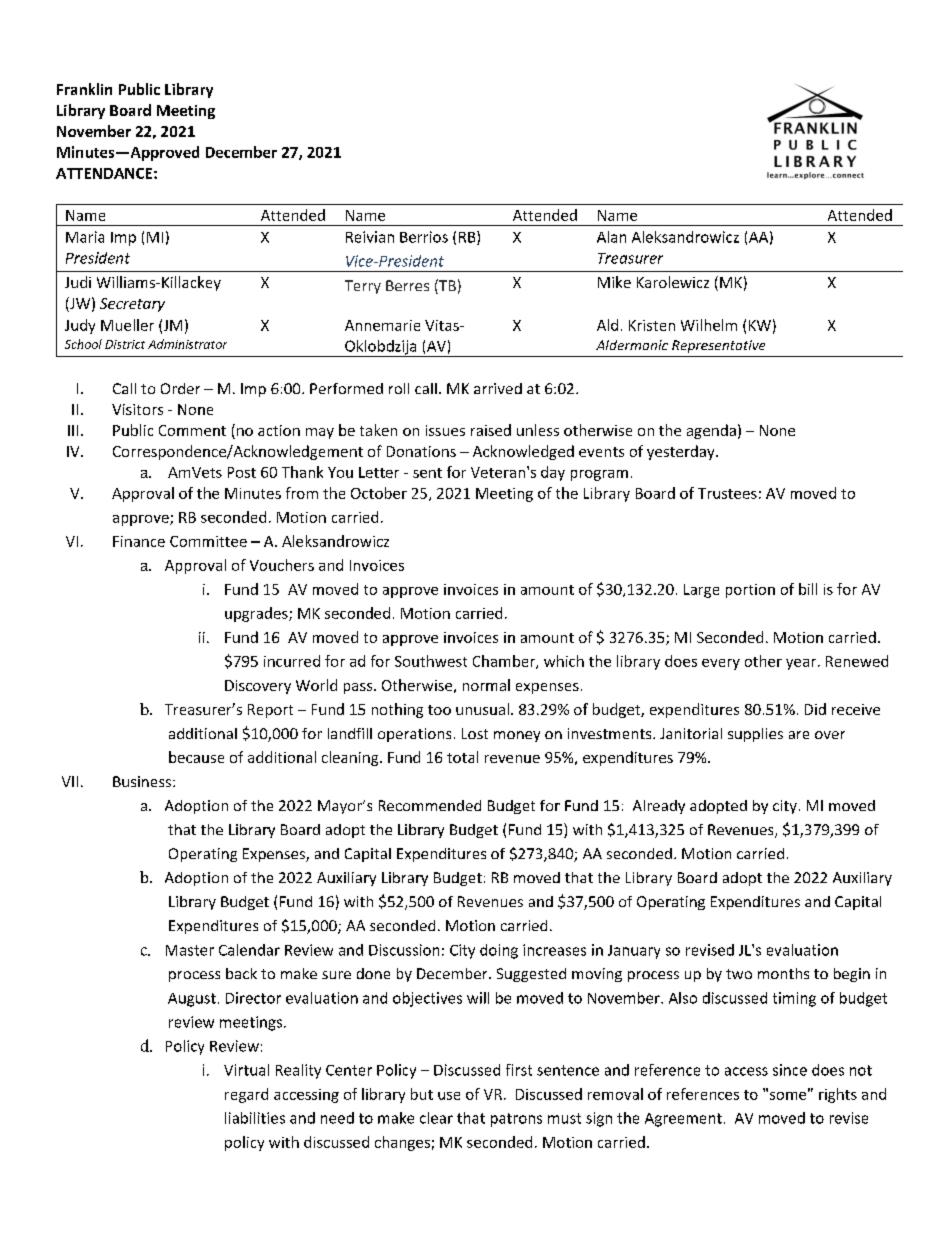  I want to click on total, so click(462, 757).
